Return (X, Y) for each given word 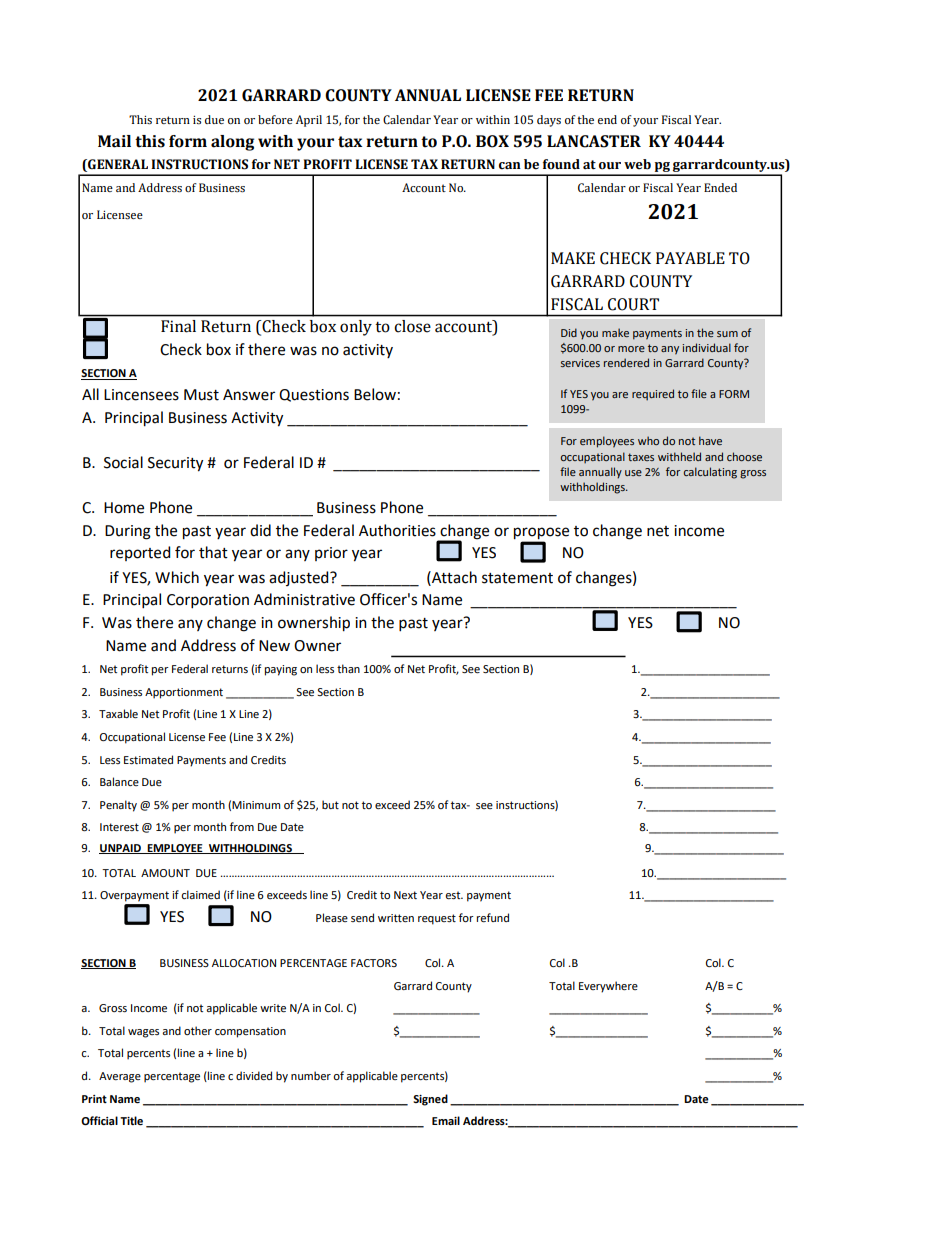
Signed (430, 1100)
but (330, 804)
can (510, 165)
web (637, 164)
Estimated (148, 759)
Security (175, 464)
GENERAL (117, 165)
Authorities (397, 530)
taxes (641, 457)
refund (493, 917)
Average (120, 1077)
